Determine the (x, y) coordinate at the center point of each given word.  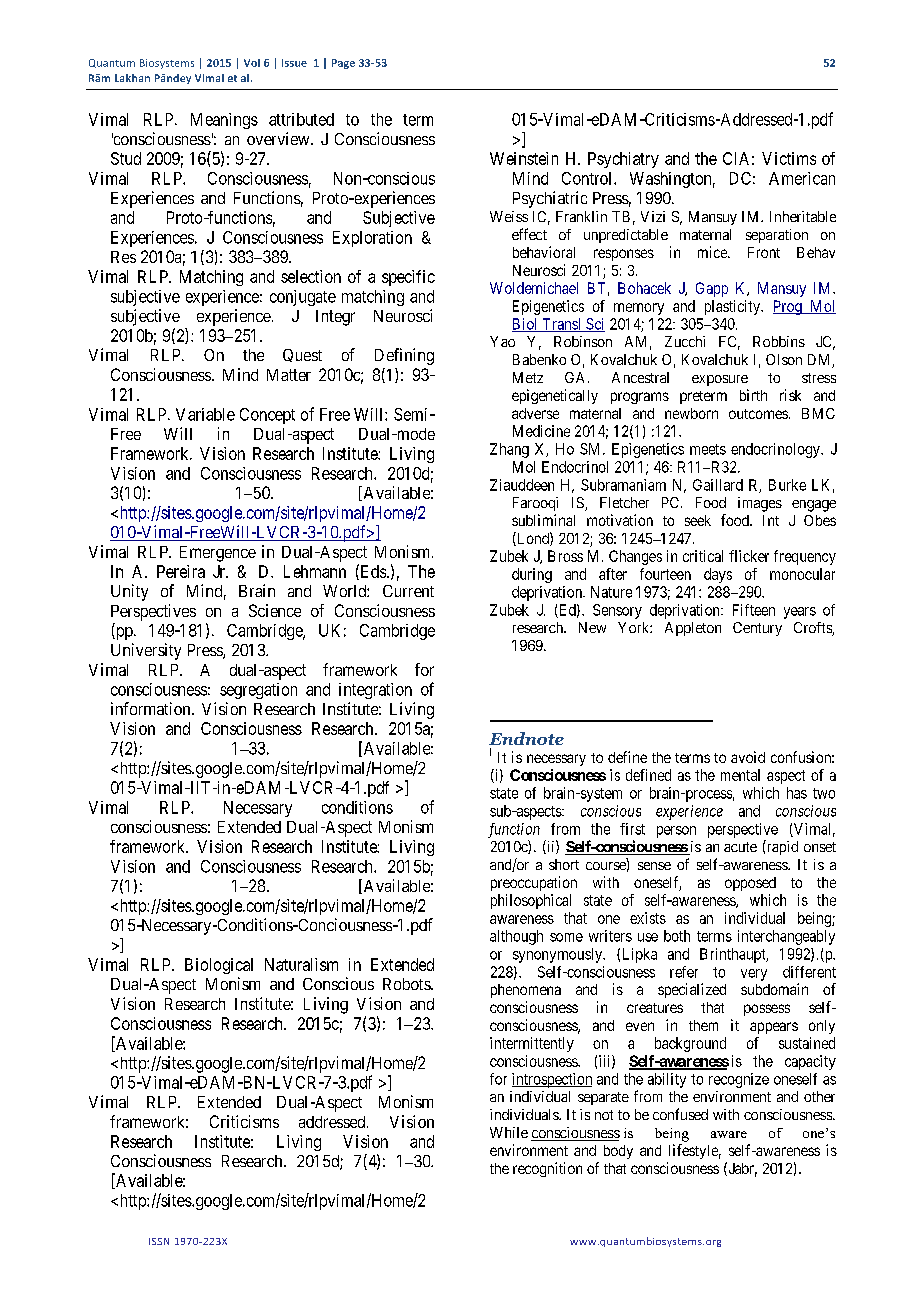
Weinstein (524, 158)
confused (680, 1114)
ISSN (159, 1241)
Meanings (224, 121)
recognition (547, 1169)
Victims (789, 158)
